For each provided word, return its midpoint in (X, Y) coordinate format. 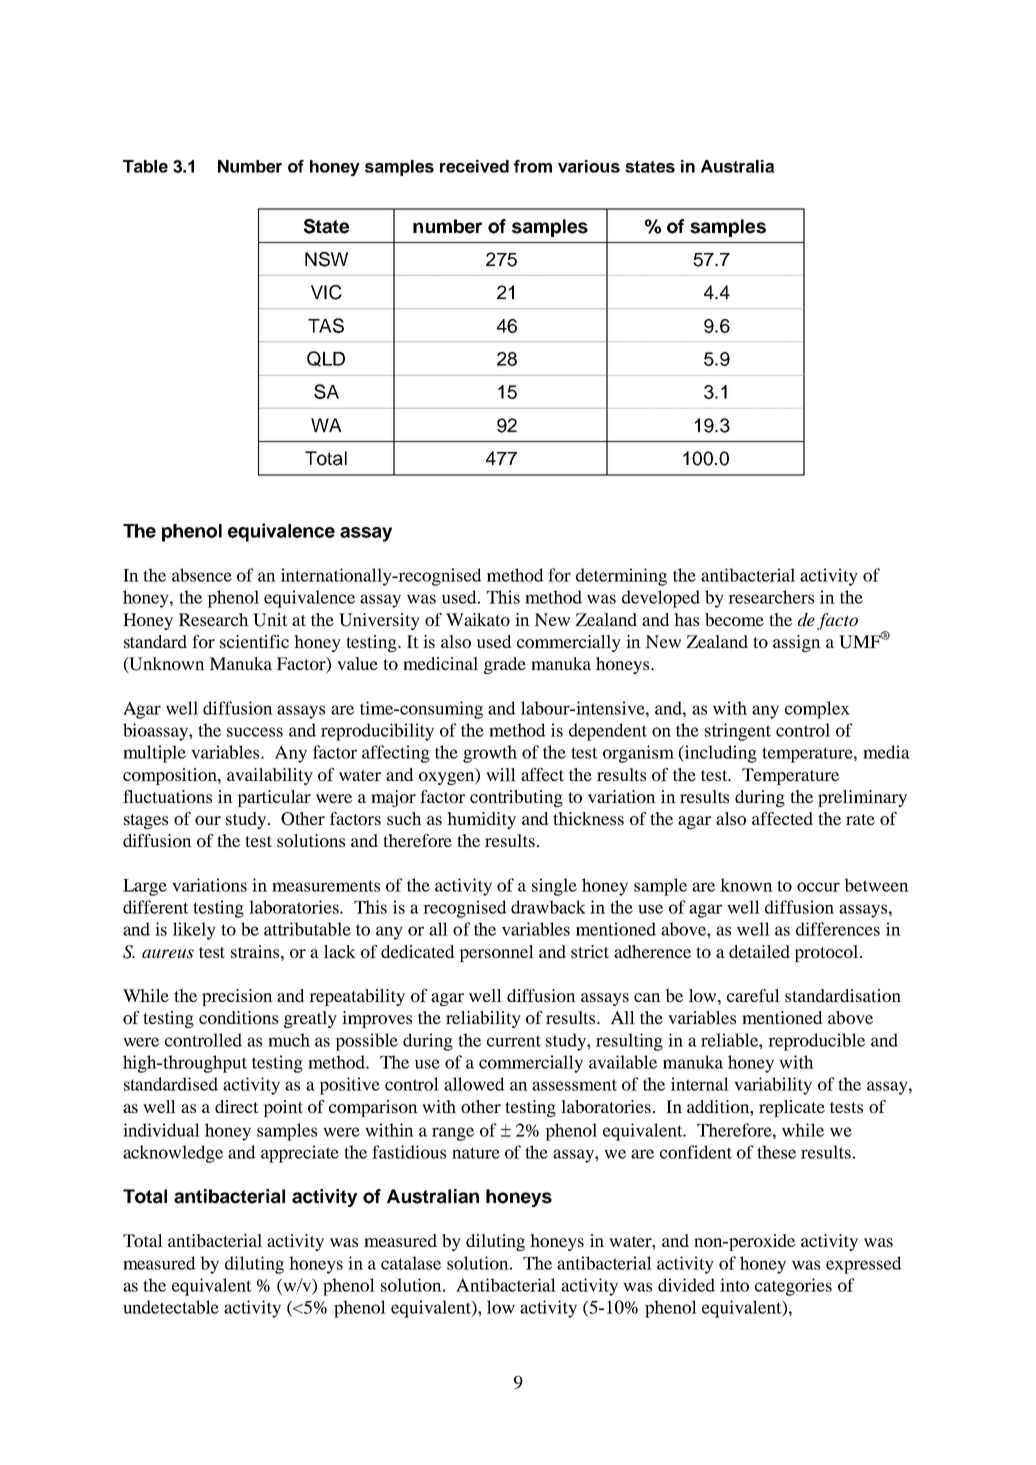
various (589, 166)
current (514, 1041)
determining (621, 577)
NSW (326, 259)
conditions (238, 1017)
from (533, 166)
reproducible (816, 1042)
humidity (481, 820)
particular (274, 798)
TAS (326, 325)
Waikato (478, 619)
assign (797, 643)
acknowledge (173, 1154)
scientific (254, 641)
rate (860, 819)
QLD (326, 359)
